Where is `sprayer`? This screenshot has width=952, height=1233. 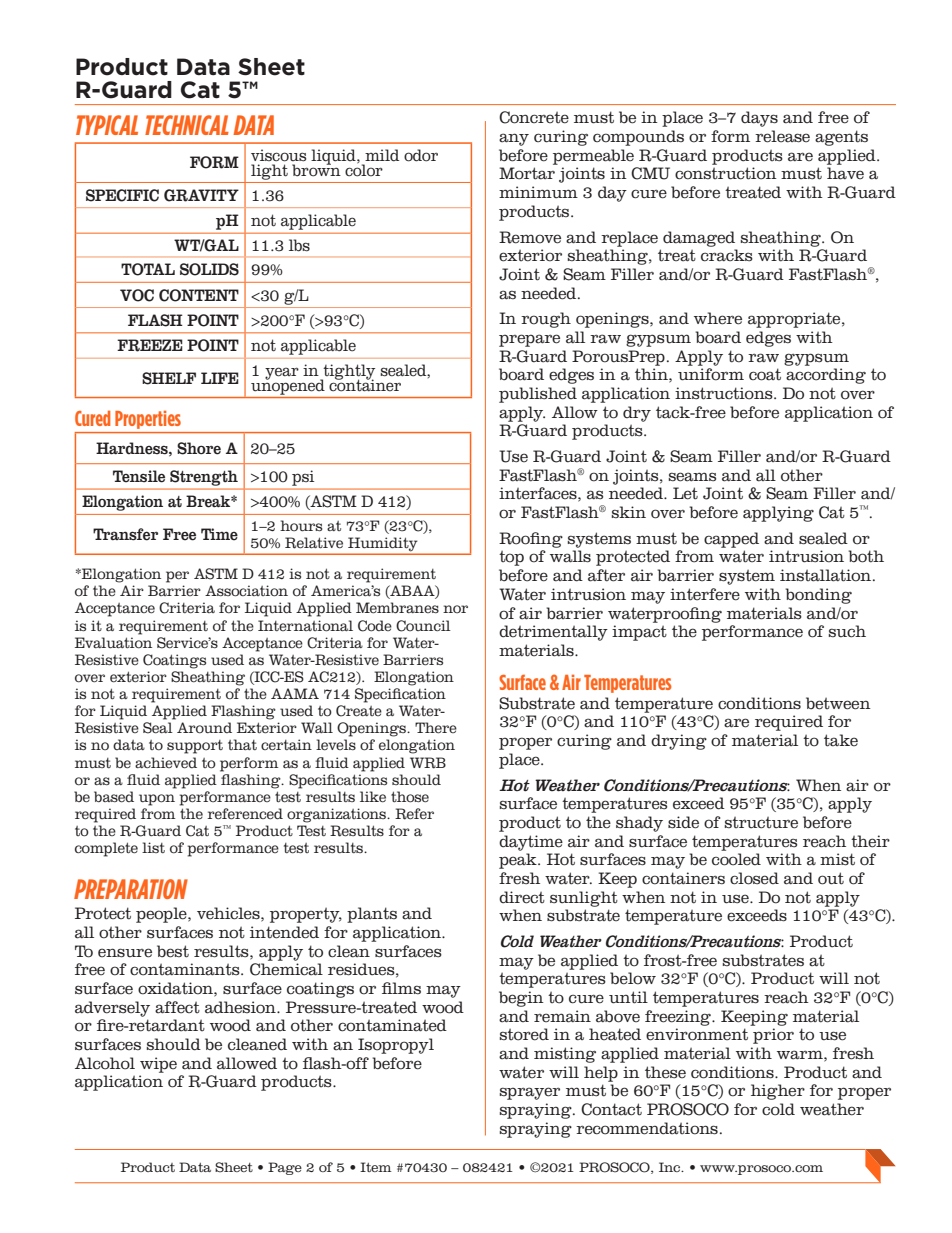 sprayer is located at coordinates (530, 1093).
